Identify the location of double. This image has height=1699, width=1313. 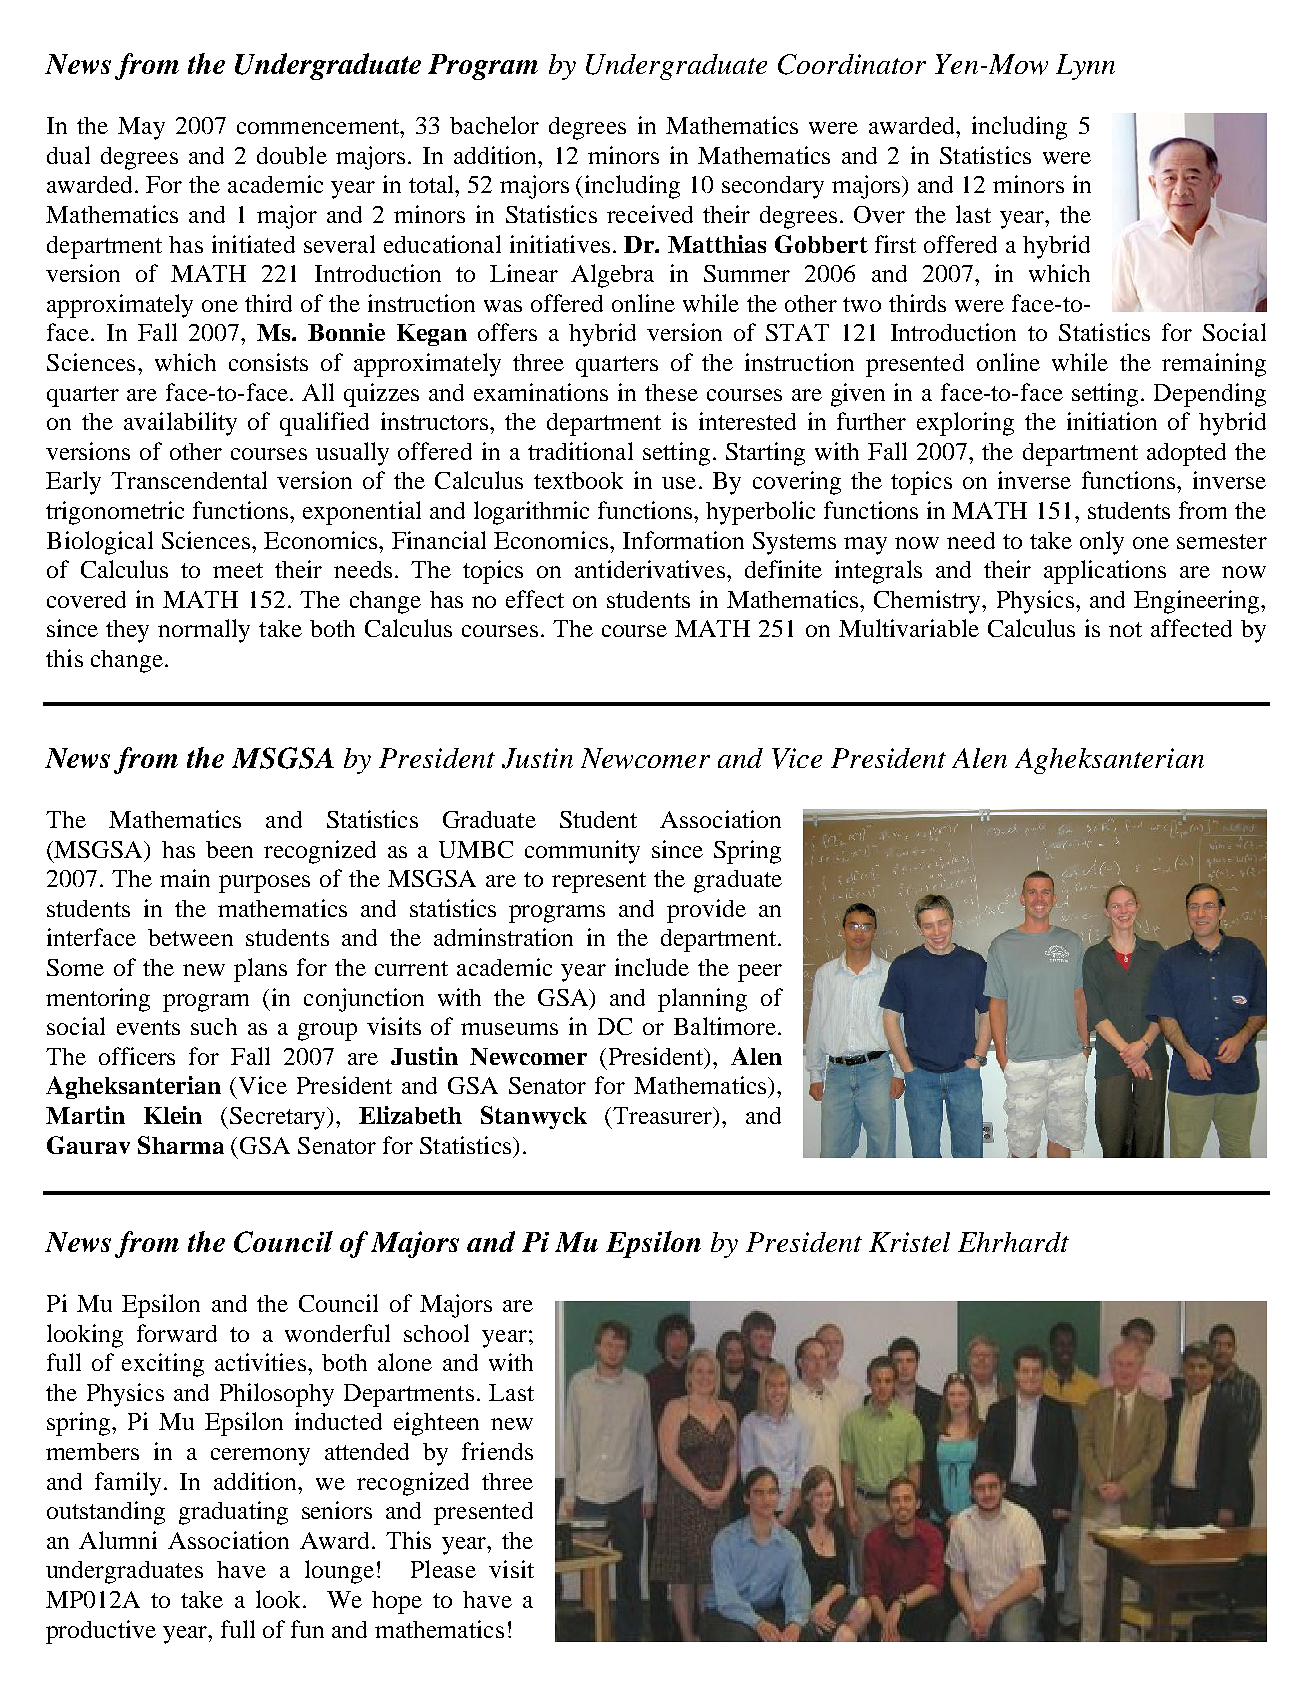
(292, 155).
